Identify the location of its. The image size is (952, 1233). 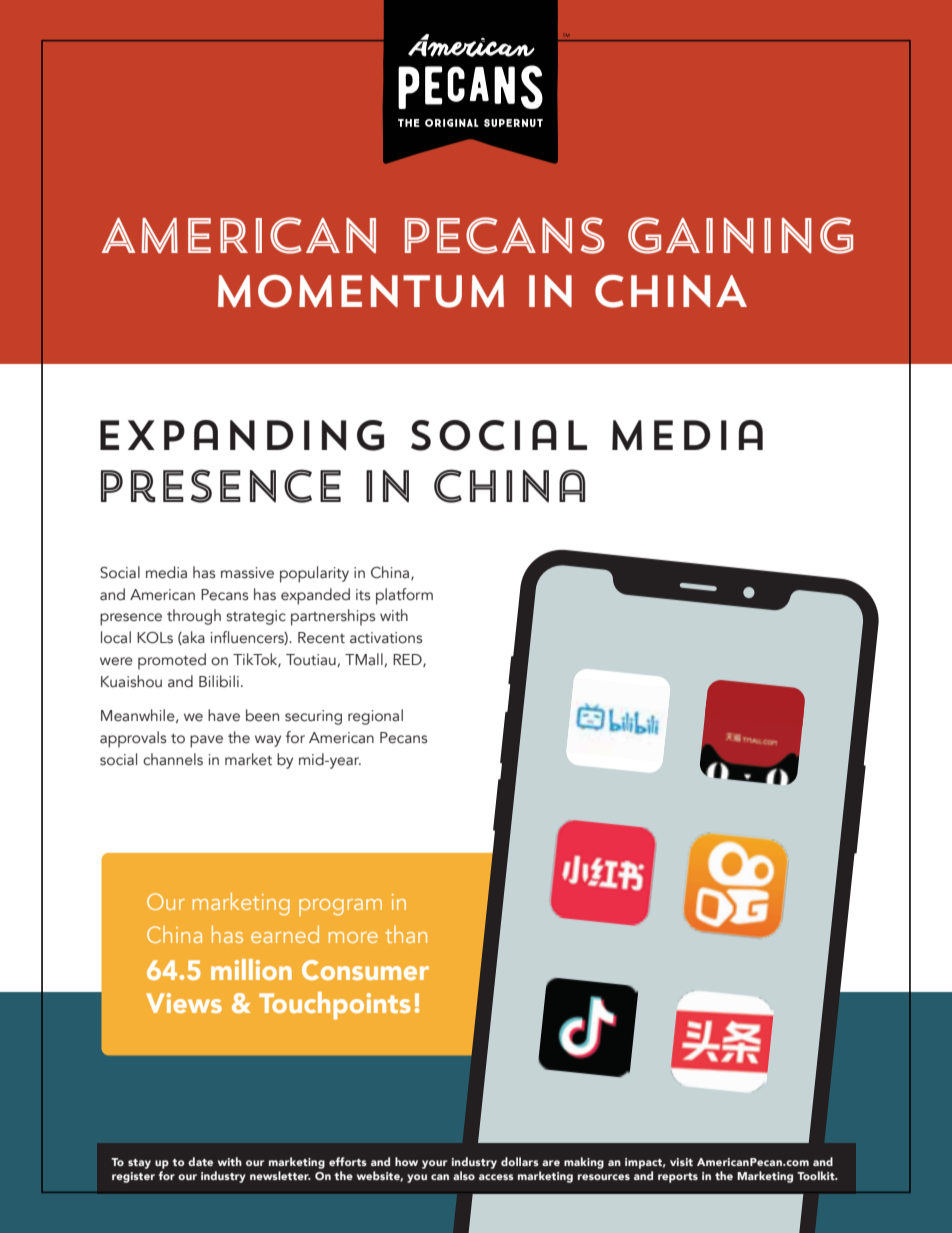
(363, 595).
